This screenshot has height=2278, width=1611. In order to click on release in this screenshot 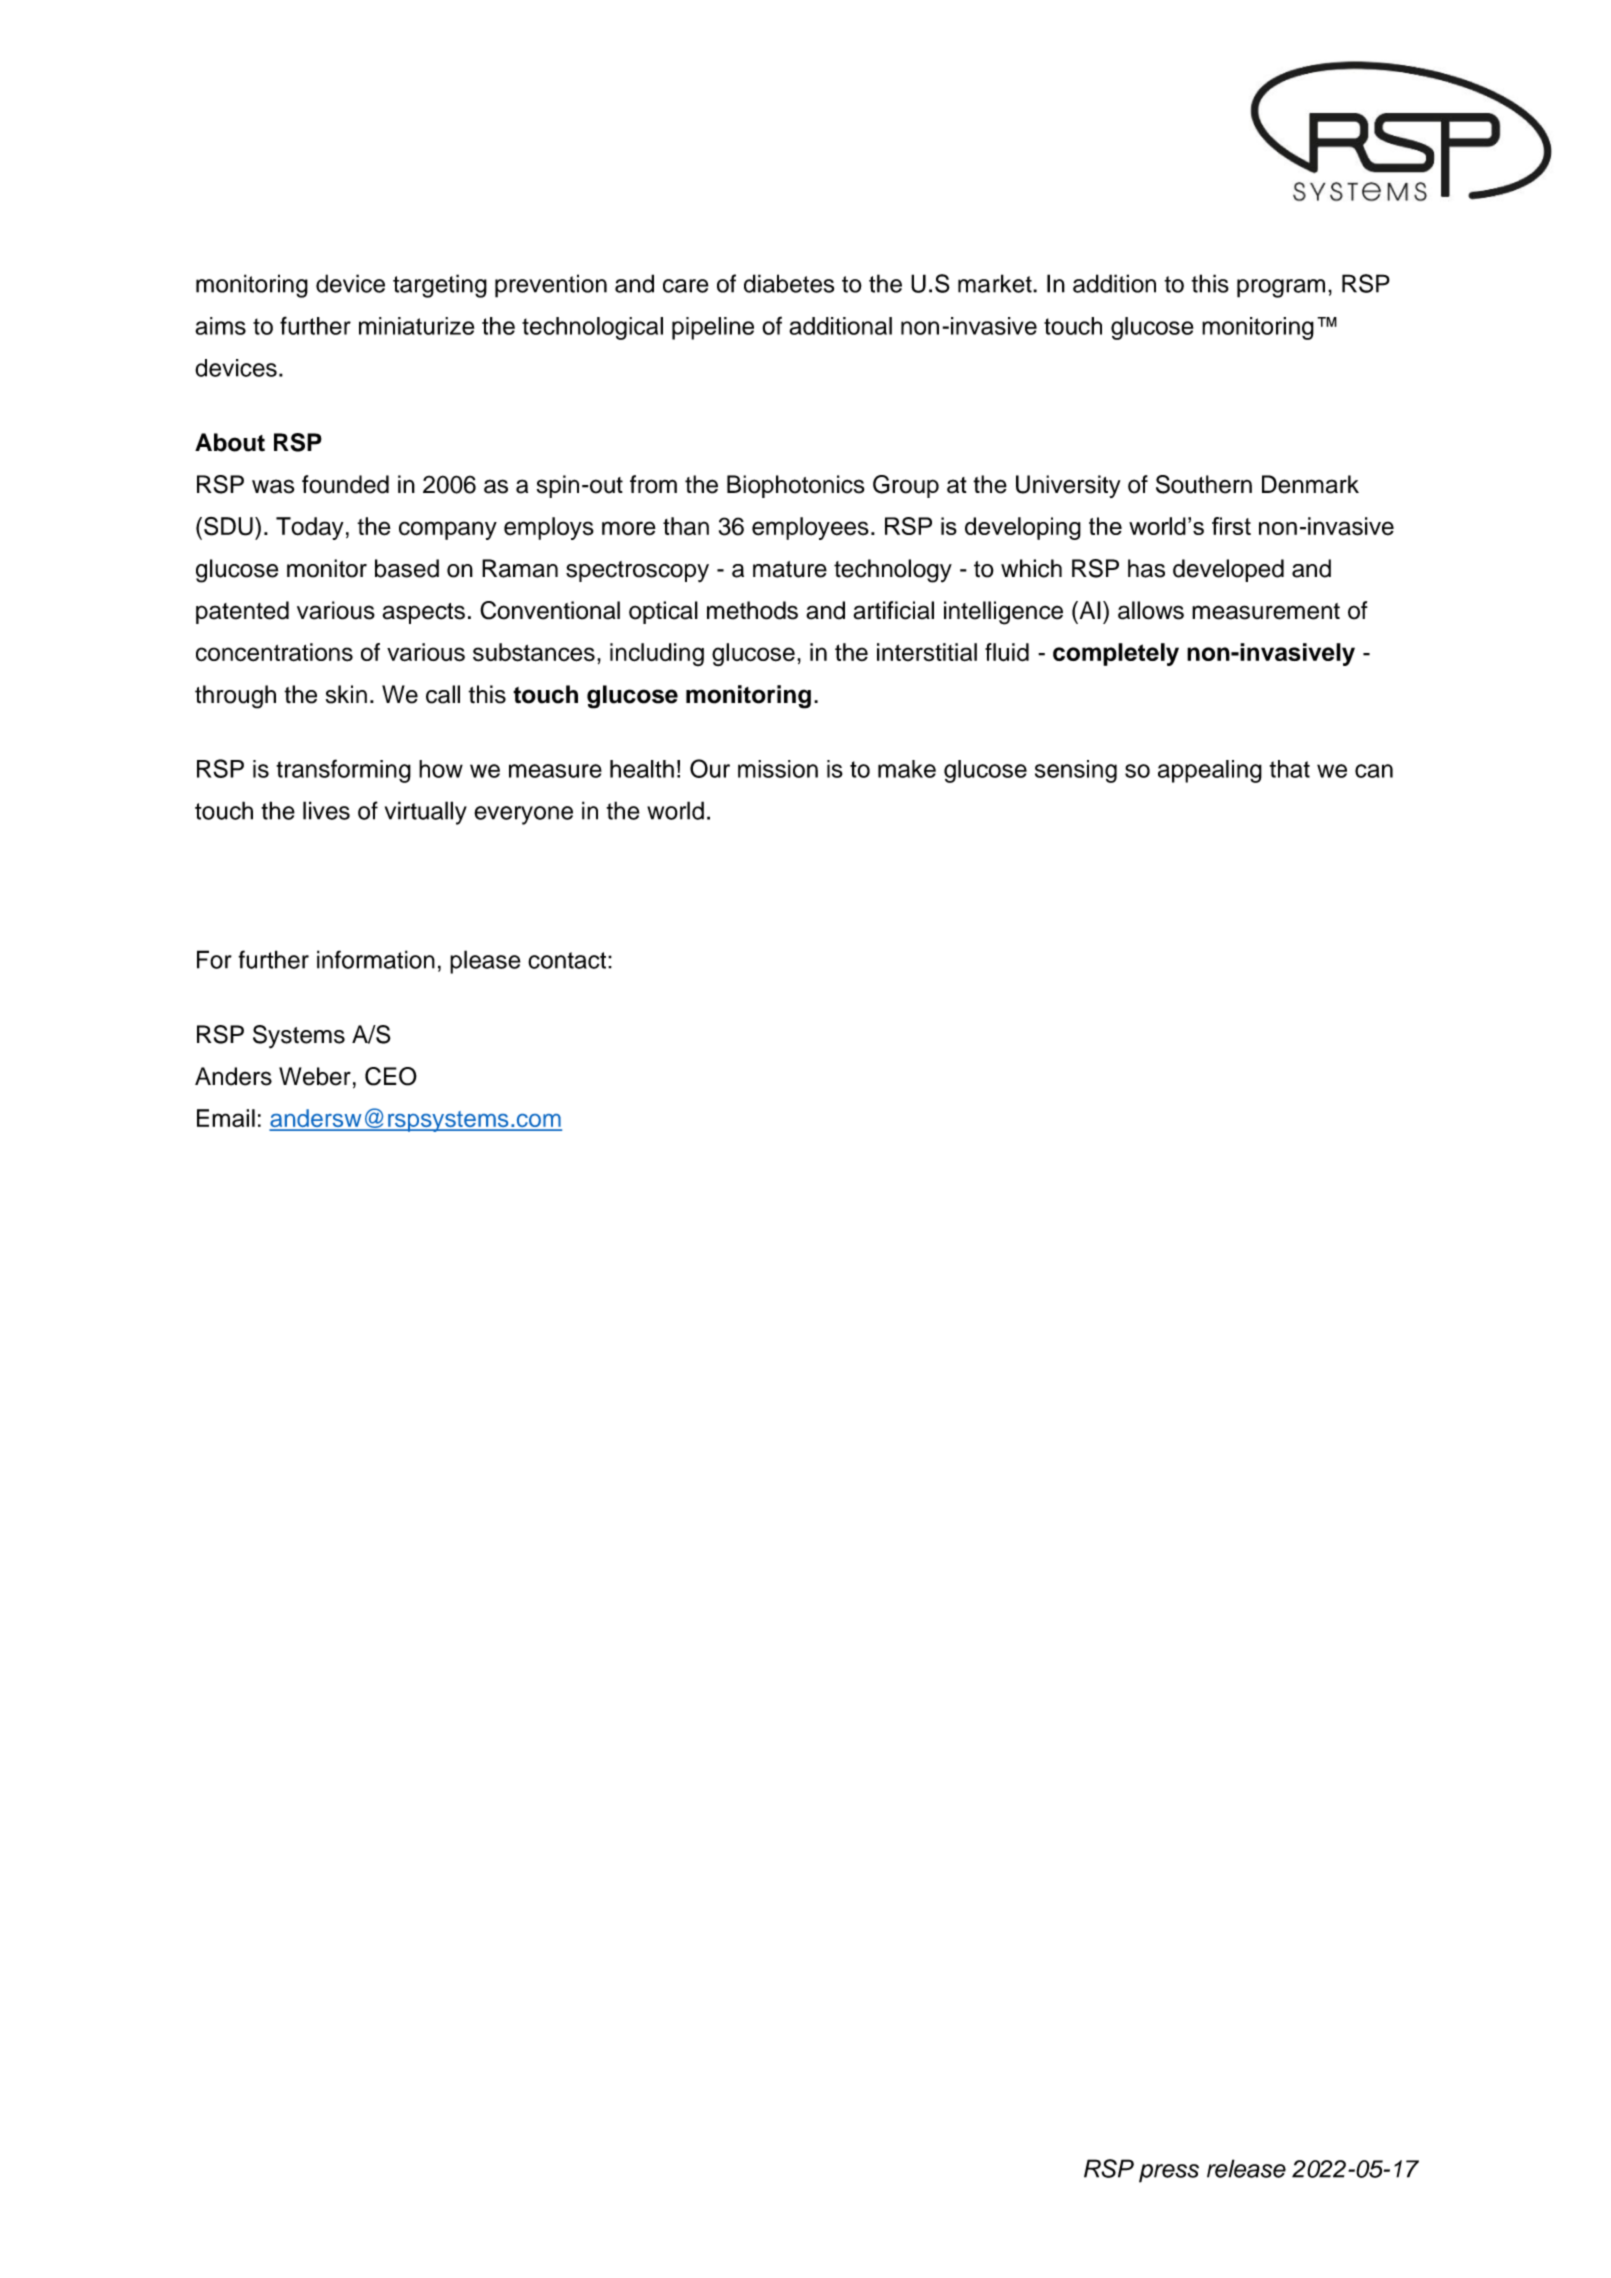, I will do `click(1246, 2168)`.
